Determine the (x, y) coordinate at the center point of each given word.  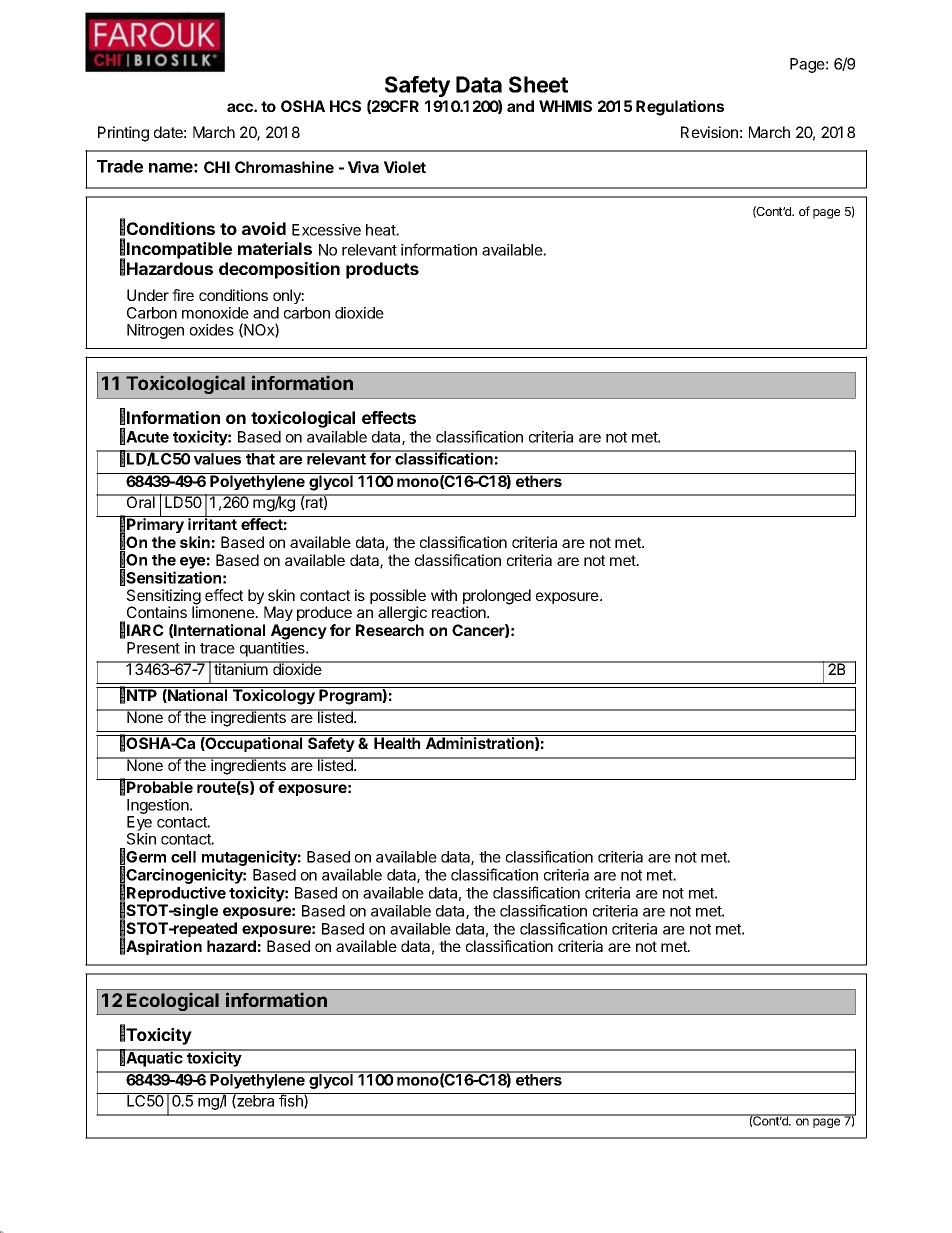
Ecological (172, 1002)
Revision (709, 132)
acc (241, 107)
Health (397, 743)
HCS (345, 106)
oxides (212, 330)
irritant (213, 523)
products (382, 270)
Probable (160, 787)
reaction (460, 612)
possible (398, 598)
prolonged (497, 598)
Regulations (680, 108)
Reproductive (176, 894)
